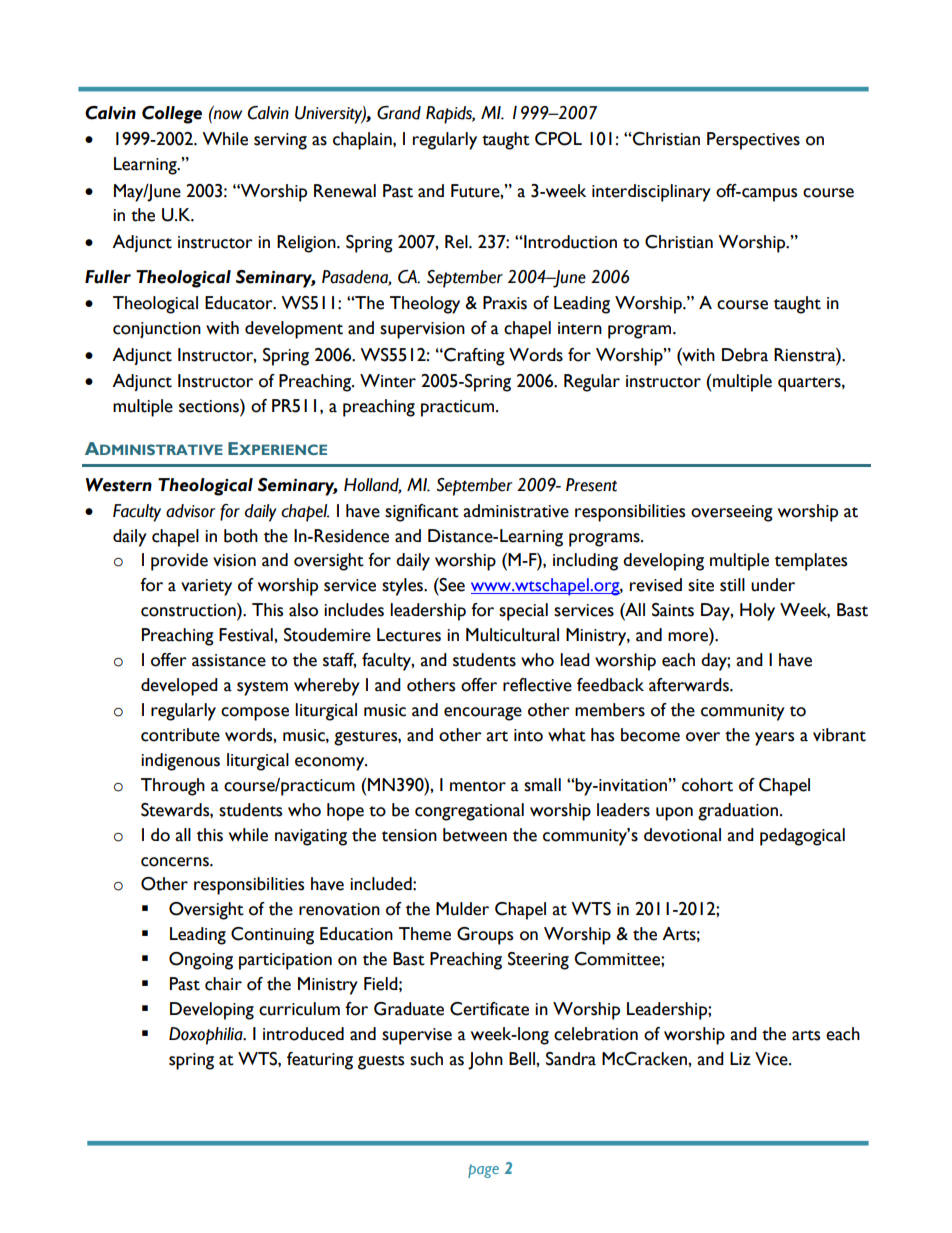 Image resolution: width=952 pixels, height=1233 pixels. I want to click on Perspectives, so click(753, 141).
